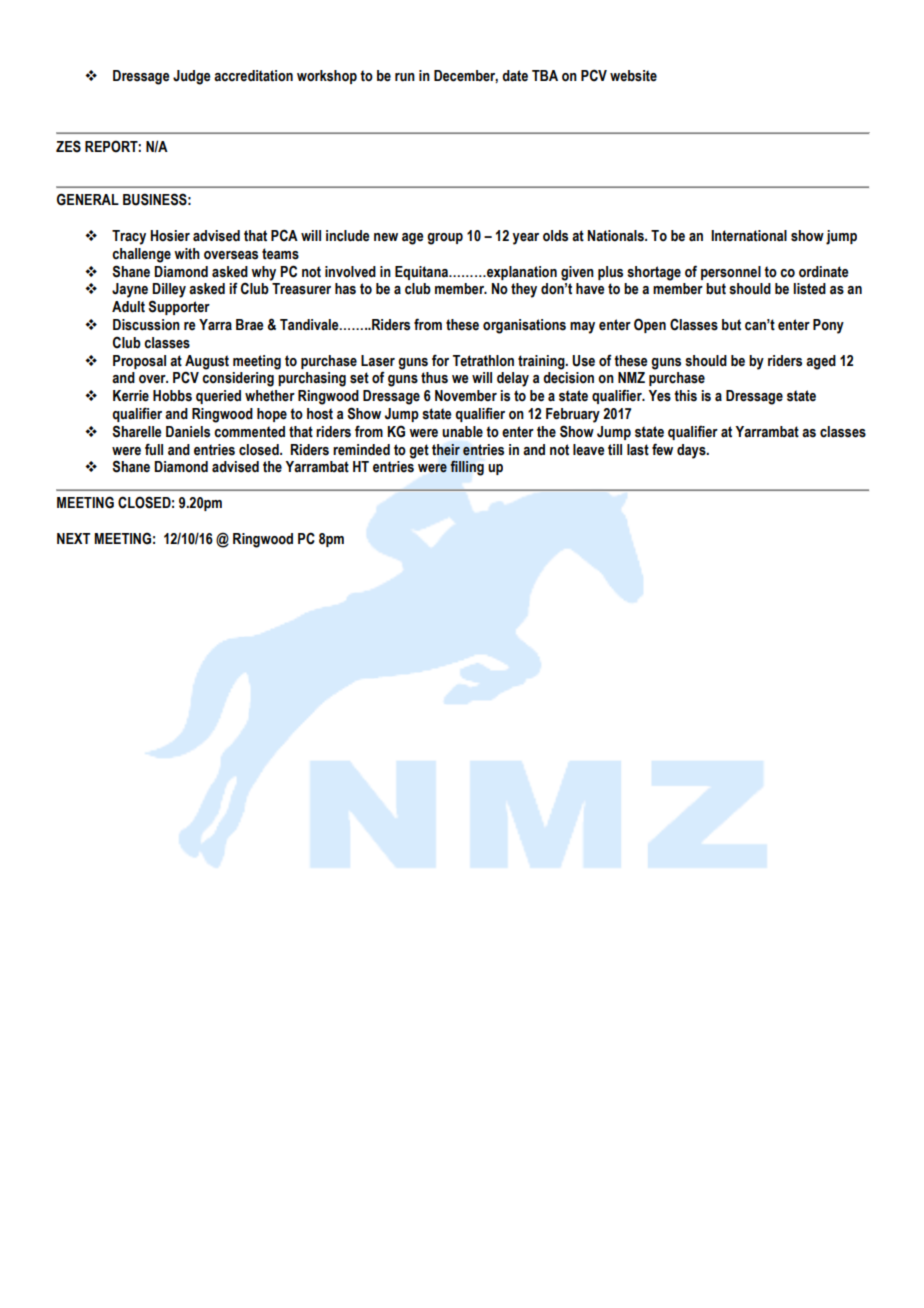 Image resolution: width=924 pixels, height=1308 pixels. I want to click on Judge, so click(192, 77).
